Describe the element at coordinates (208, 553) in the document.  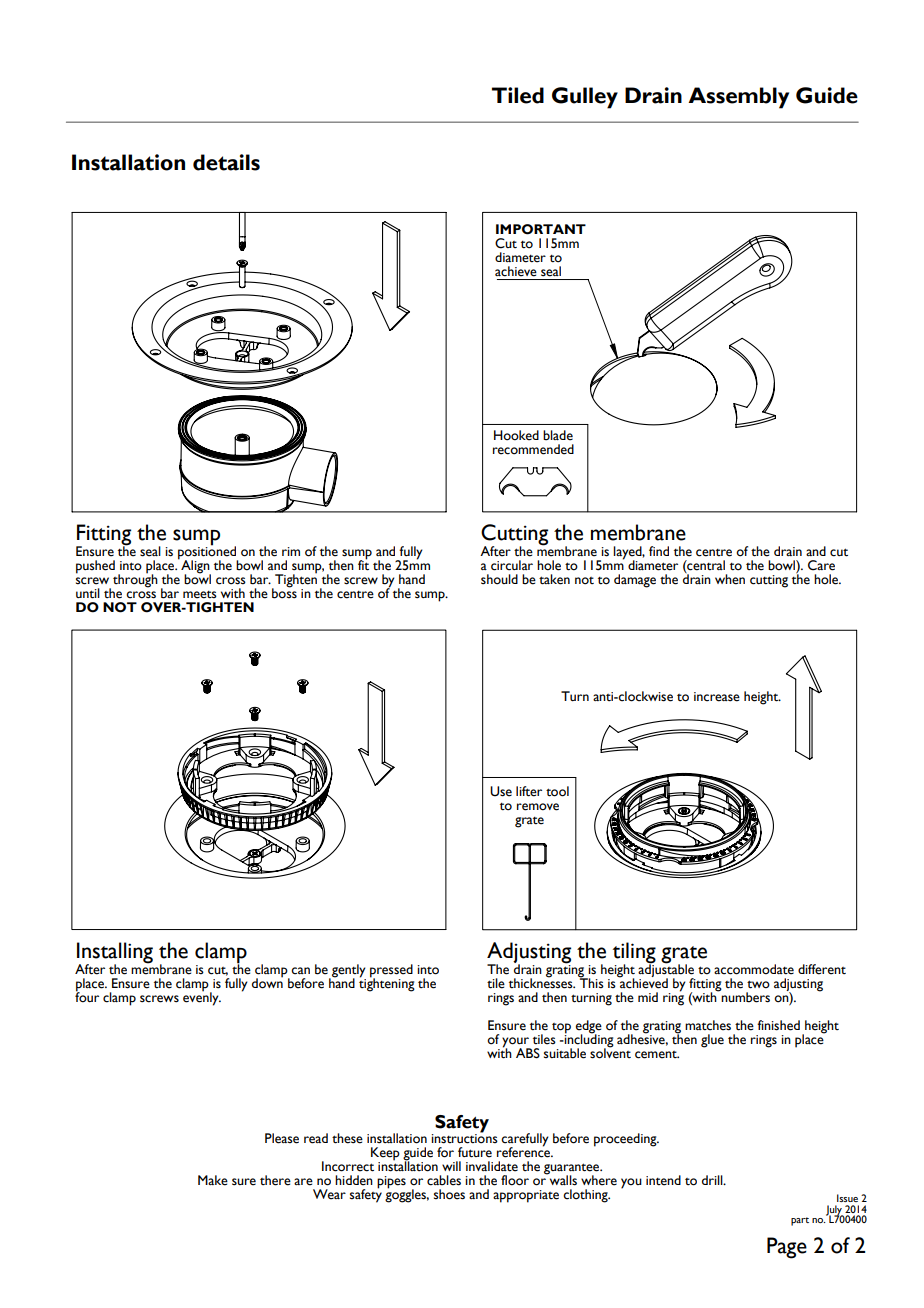
I see `positioned` at that location.
